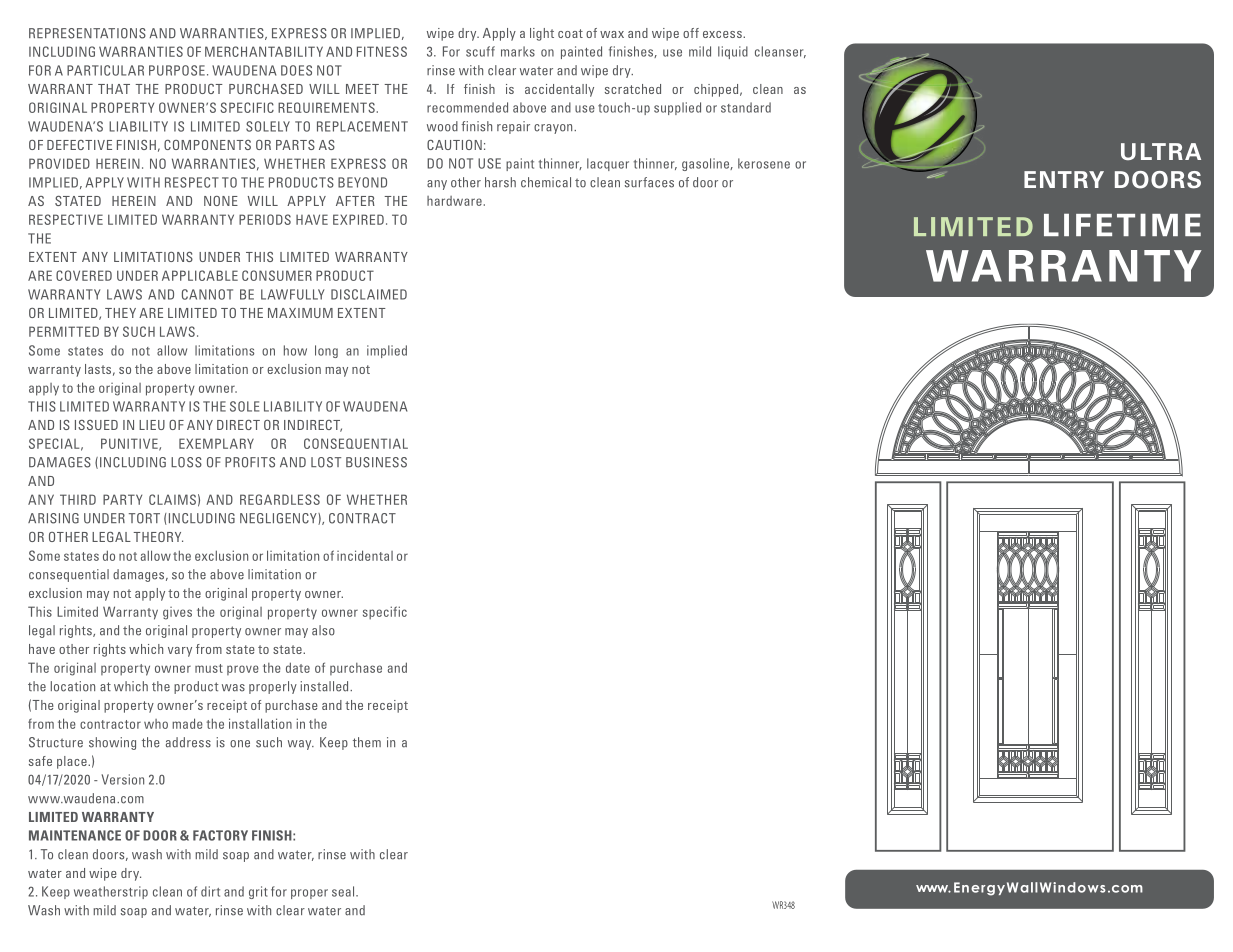 Image resolution: width=1233 pixels, height=952 pixels. Describe the element at coordinates (344, 891) in the document. I see `seal` at that location.
